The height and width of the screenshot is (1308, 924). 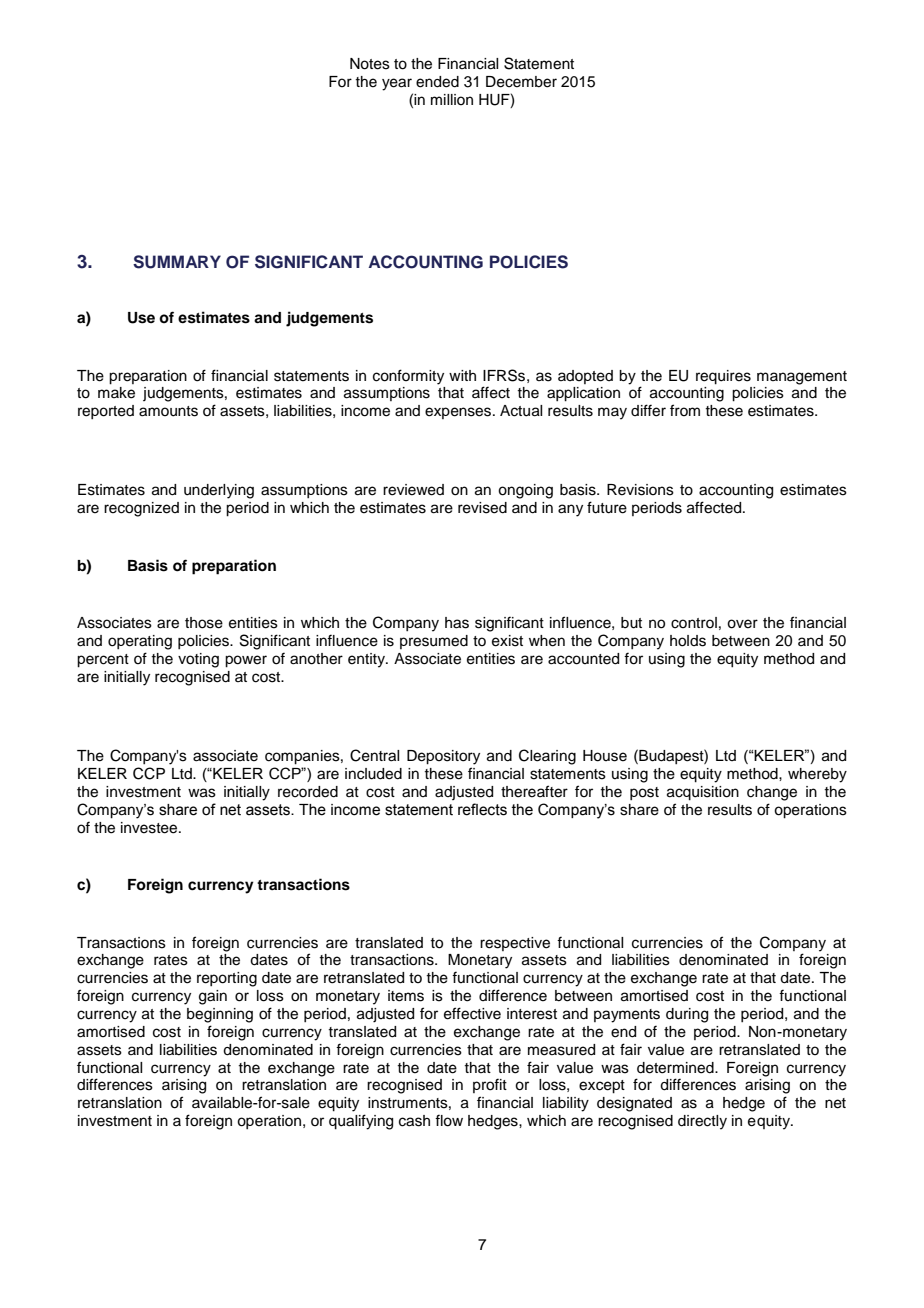 I want to click on those, so click(x=204, y=623).
